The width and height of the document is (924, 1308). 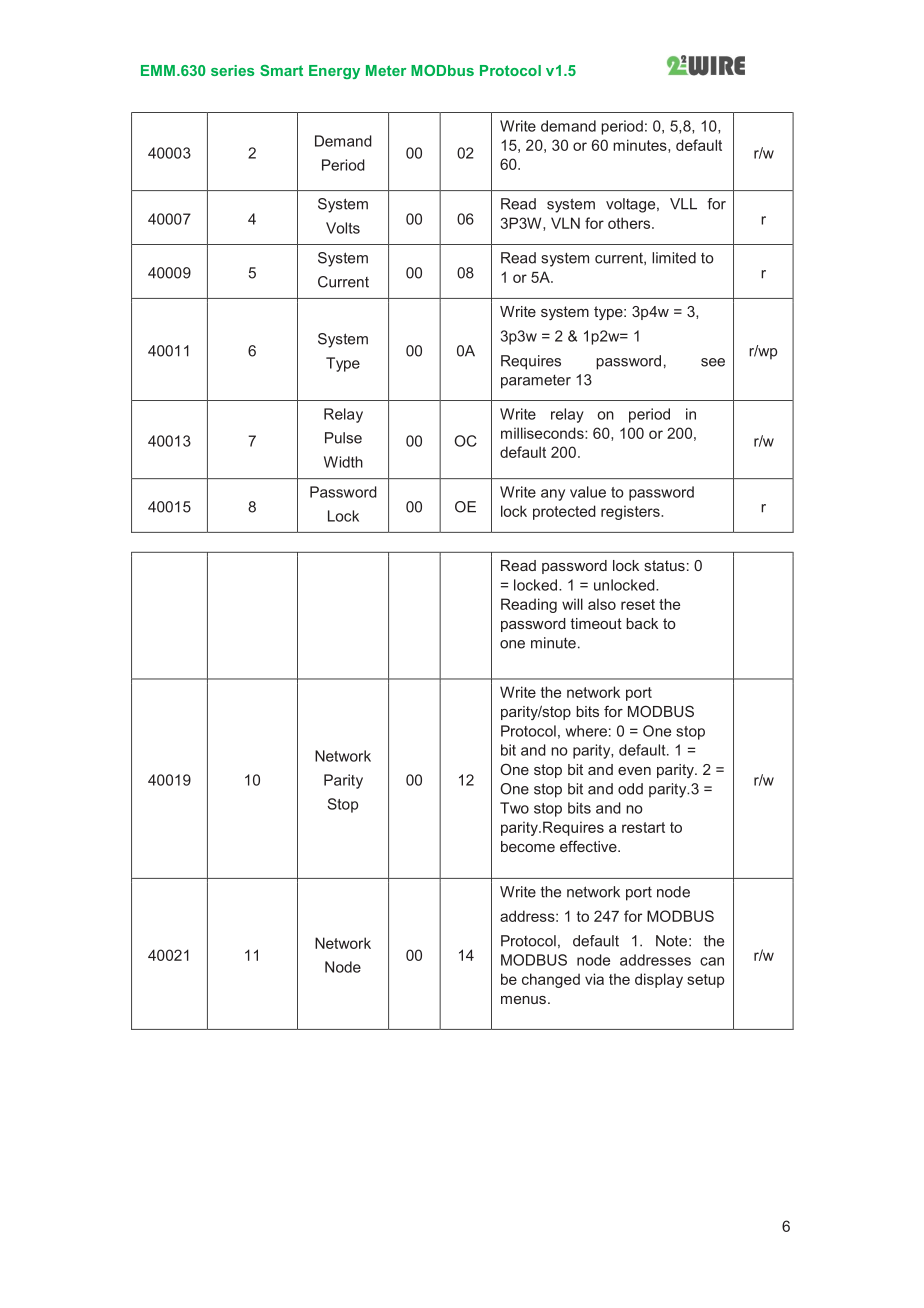 I want to click on display, so click(x=659, y=980).
